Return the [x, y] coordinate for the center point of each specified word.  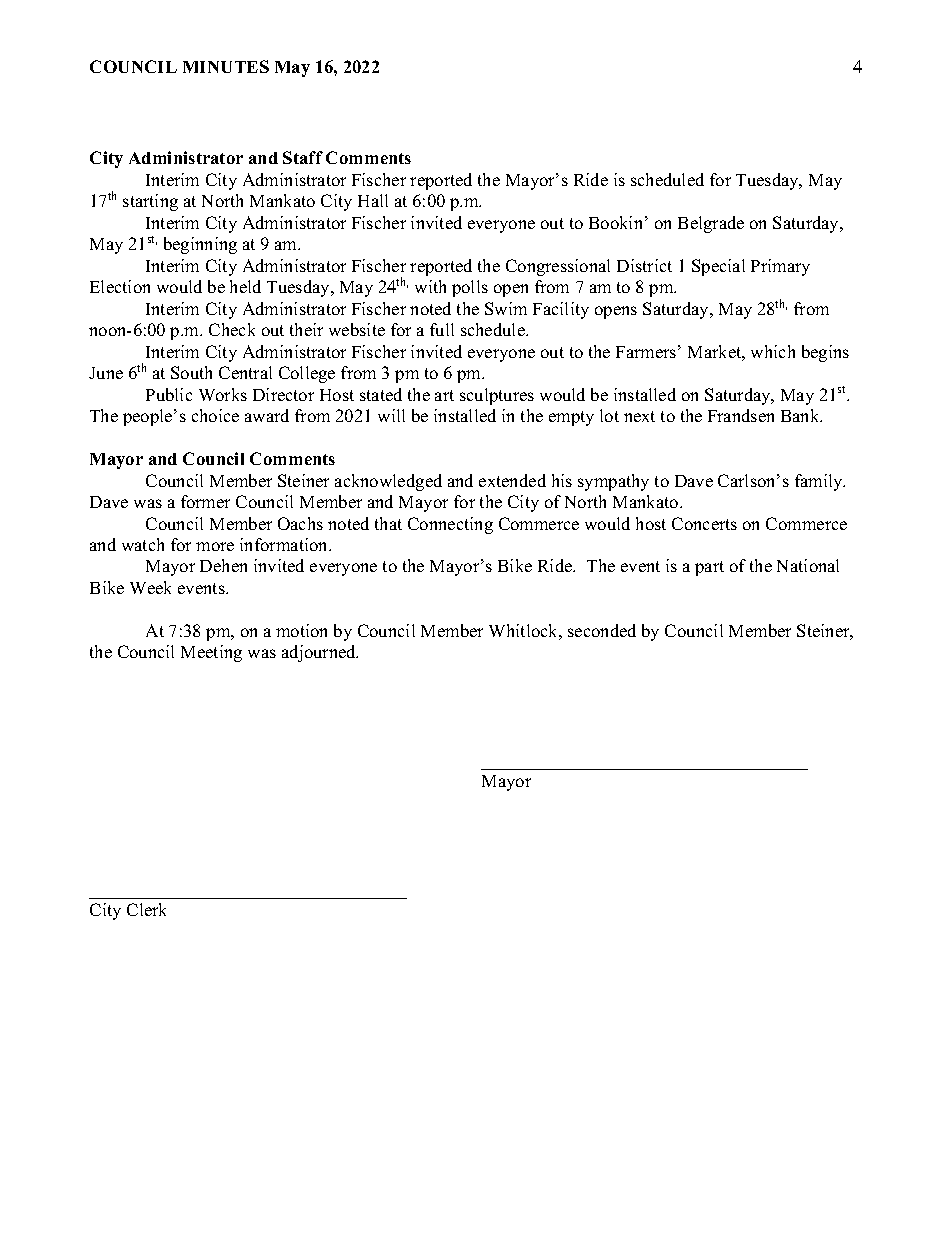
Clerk [146, 909]
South [191, 372]
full [442, 329]
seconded [602, 630]
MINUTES [226, 66]
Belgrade [711, 224]
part [709, 568]
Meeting [211, 653]
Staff [303, 157]
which [773, 351]
